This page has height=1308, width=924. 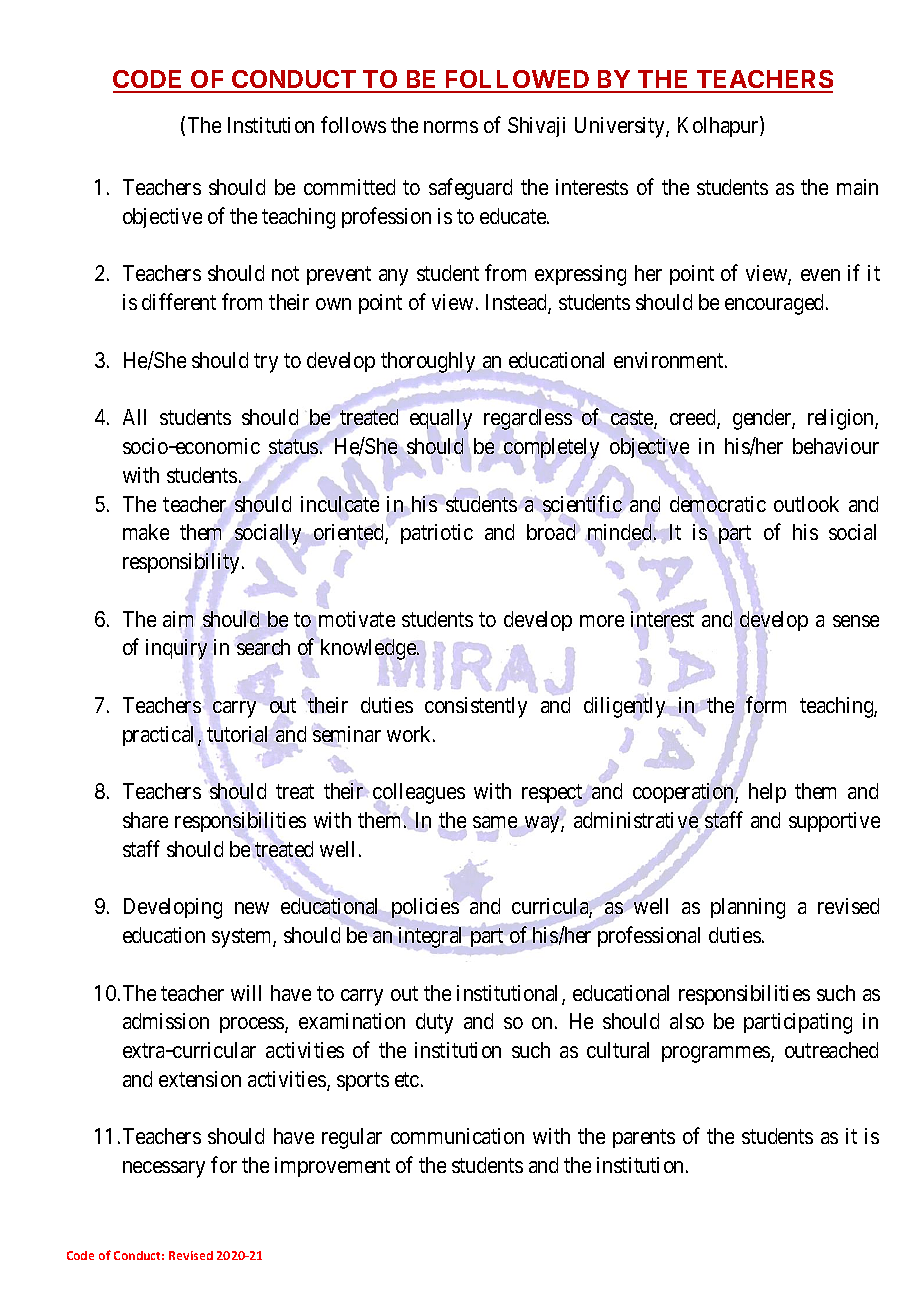 What do you see at coordinates (767, 793) in the page?
I see `help` at bounding box center [767, 793].
